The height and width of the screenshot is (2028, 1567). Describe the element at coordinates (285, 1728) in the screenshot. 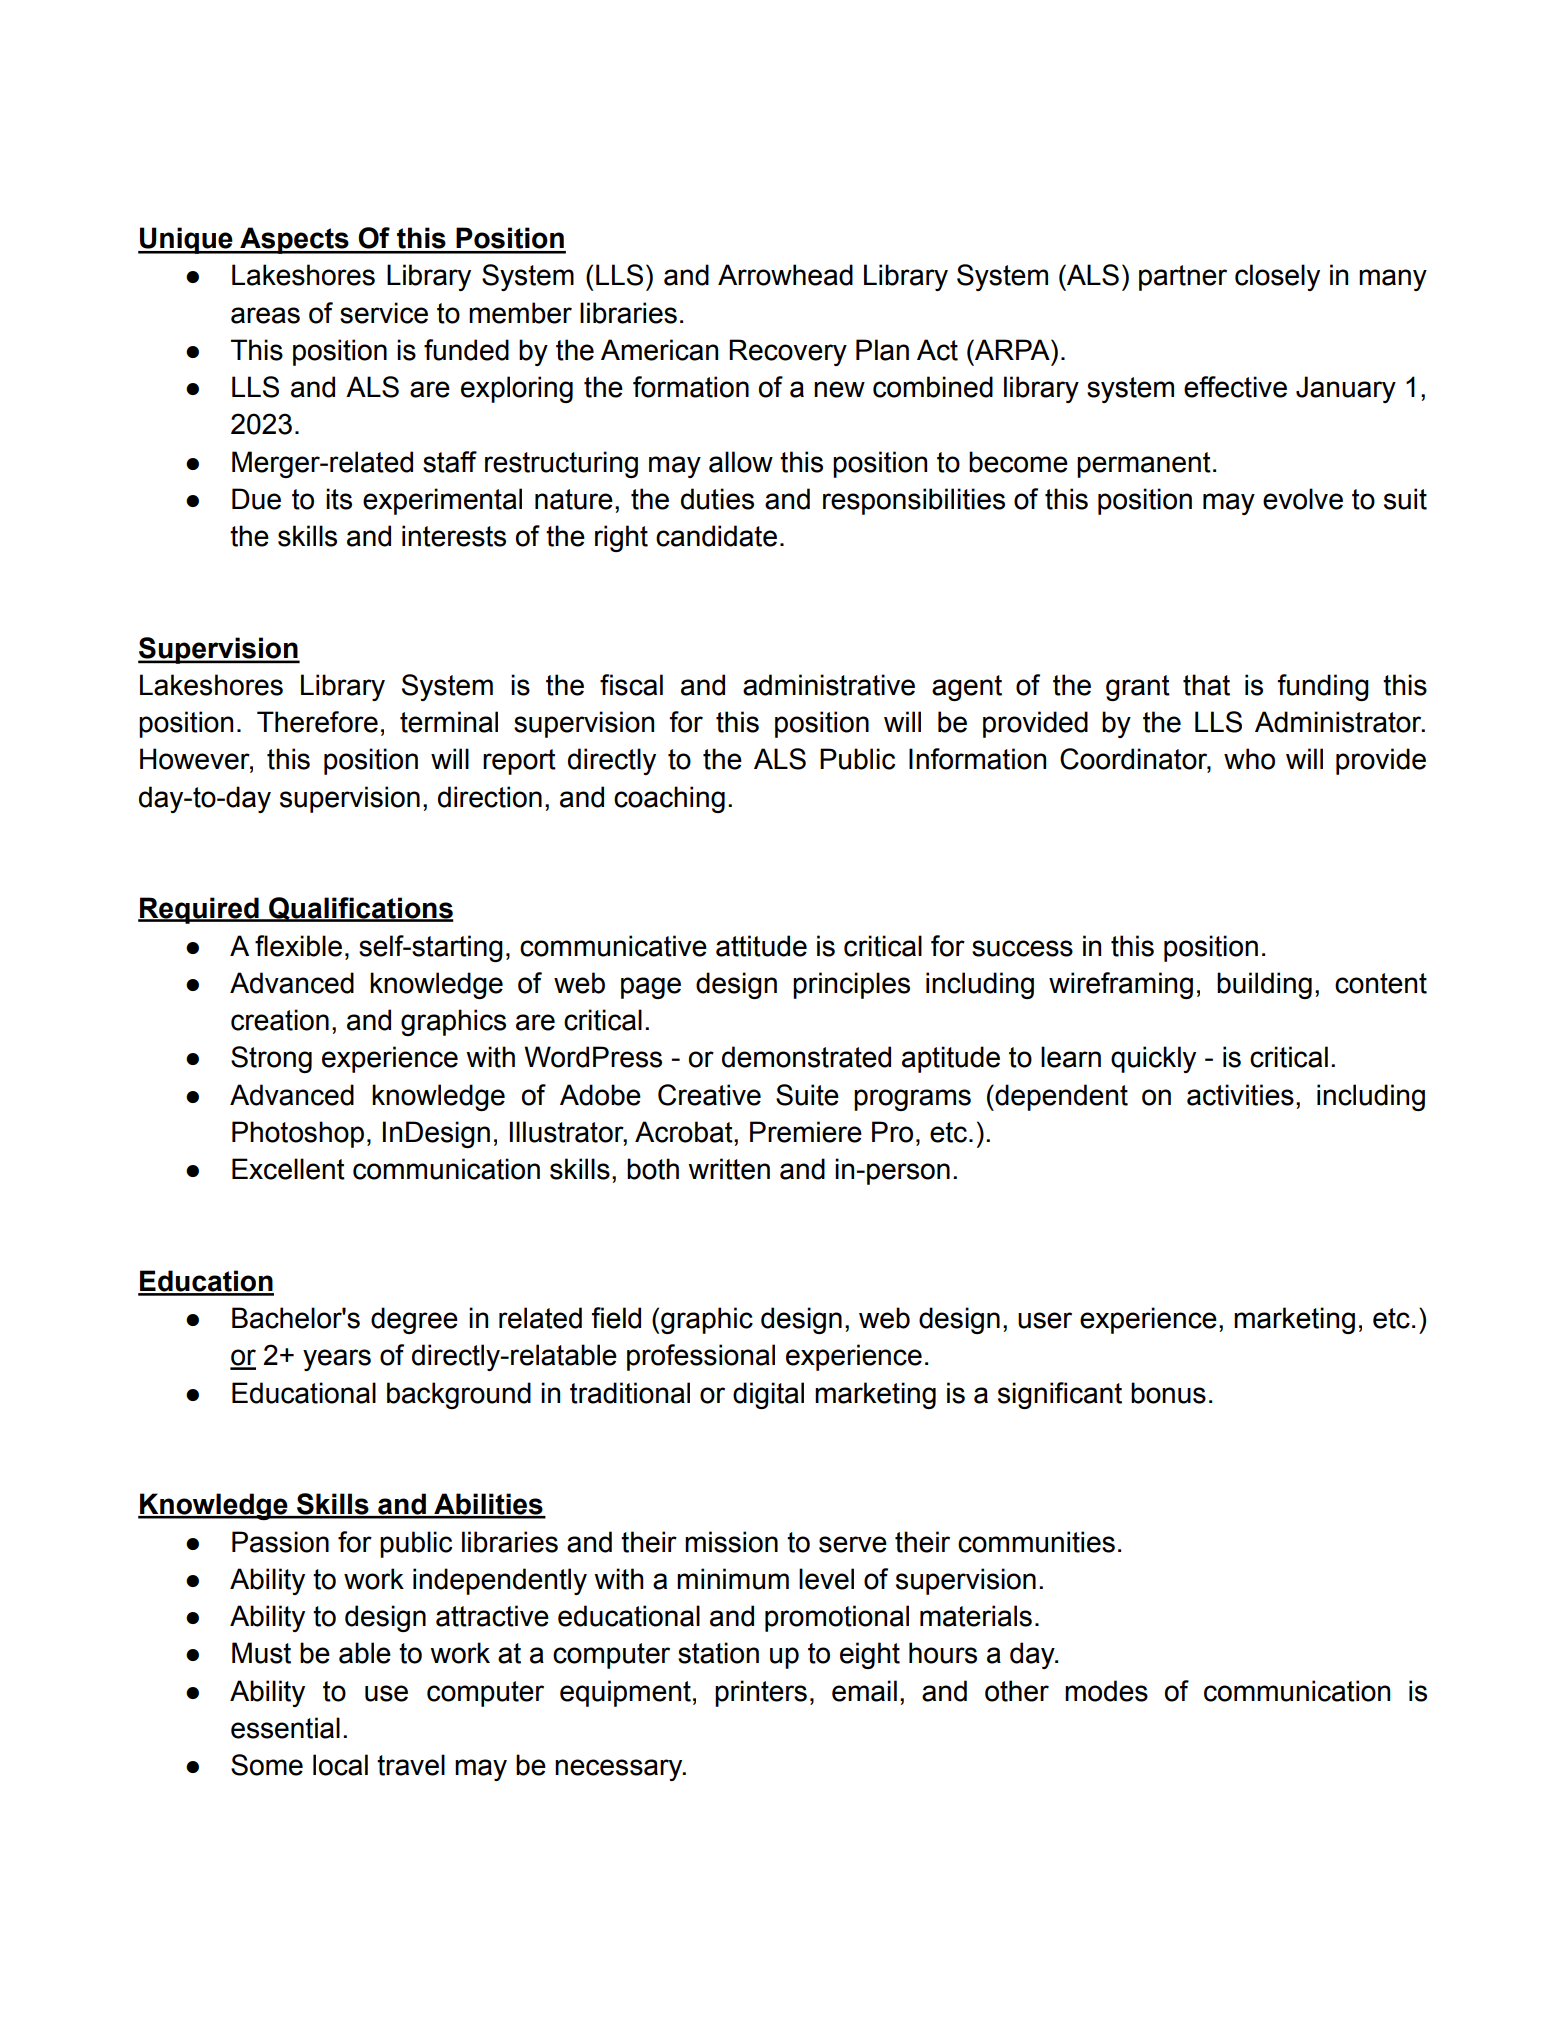

I see `essential` at that location.
